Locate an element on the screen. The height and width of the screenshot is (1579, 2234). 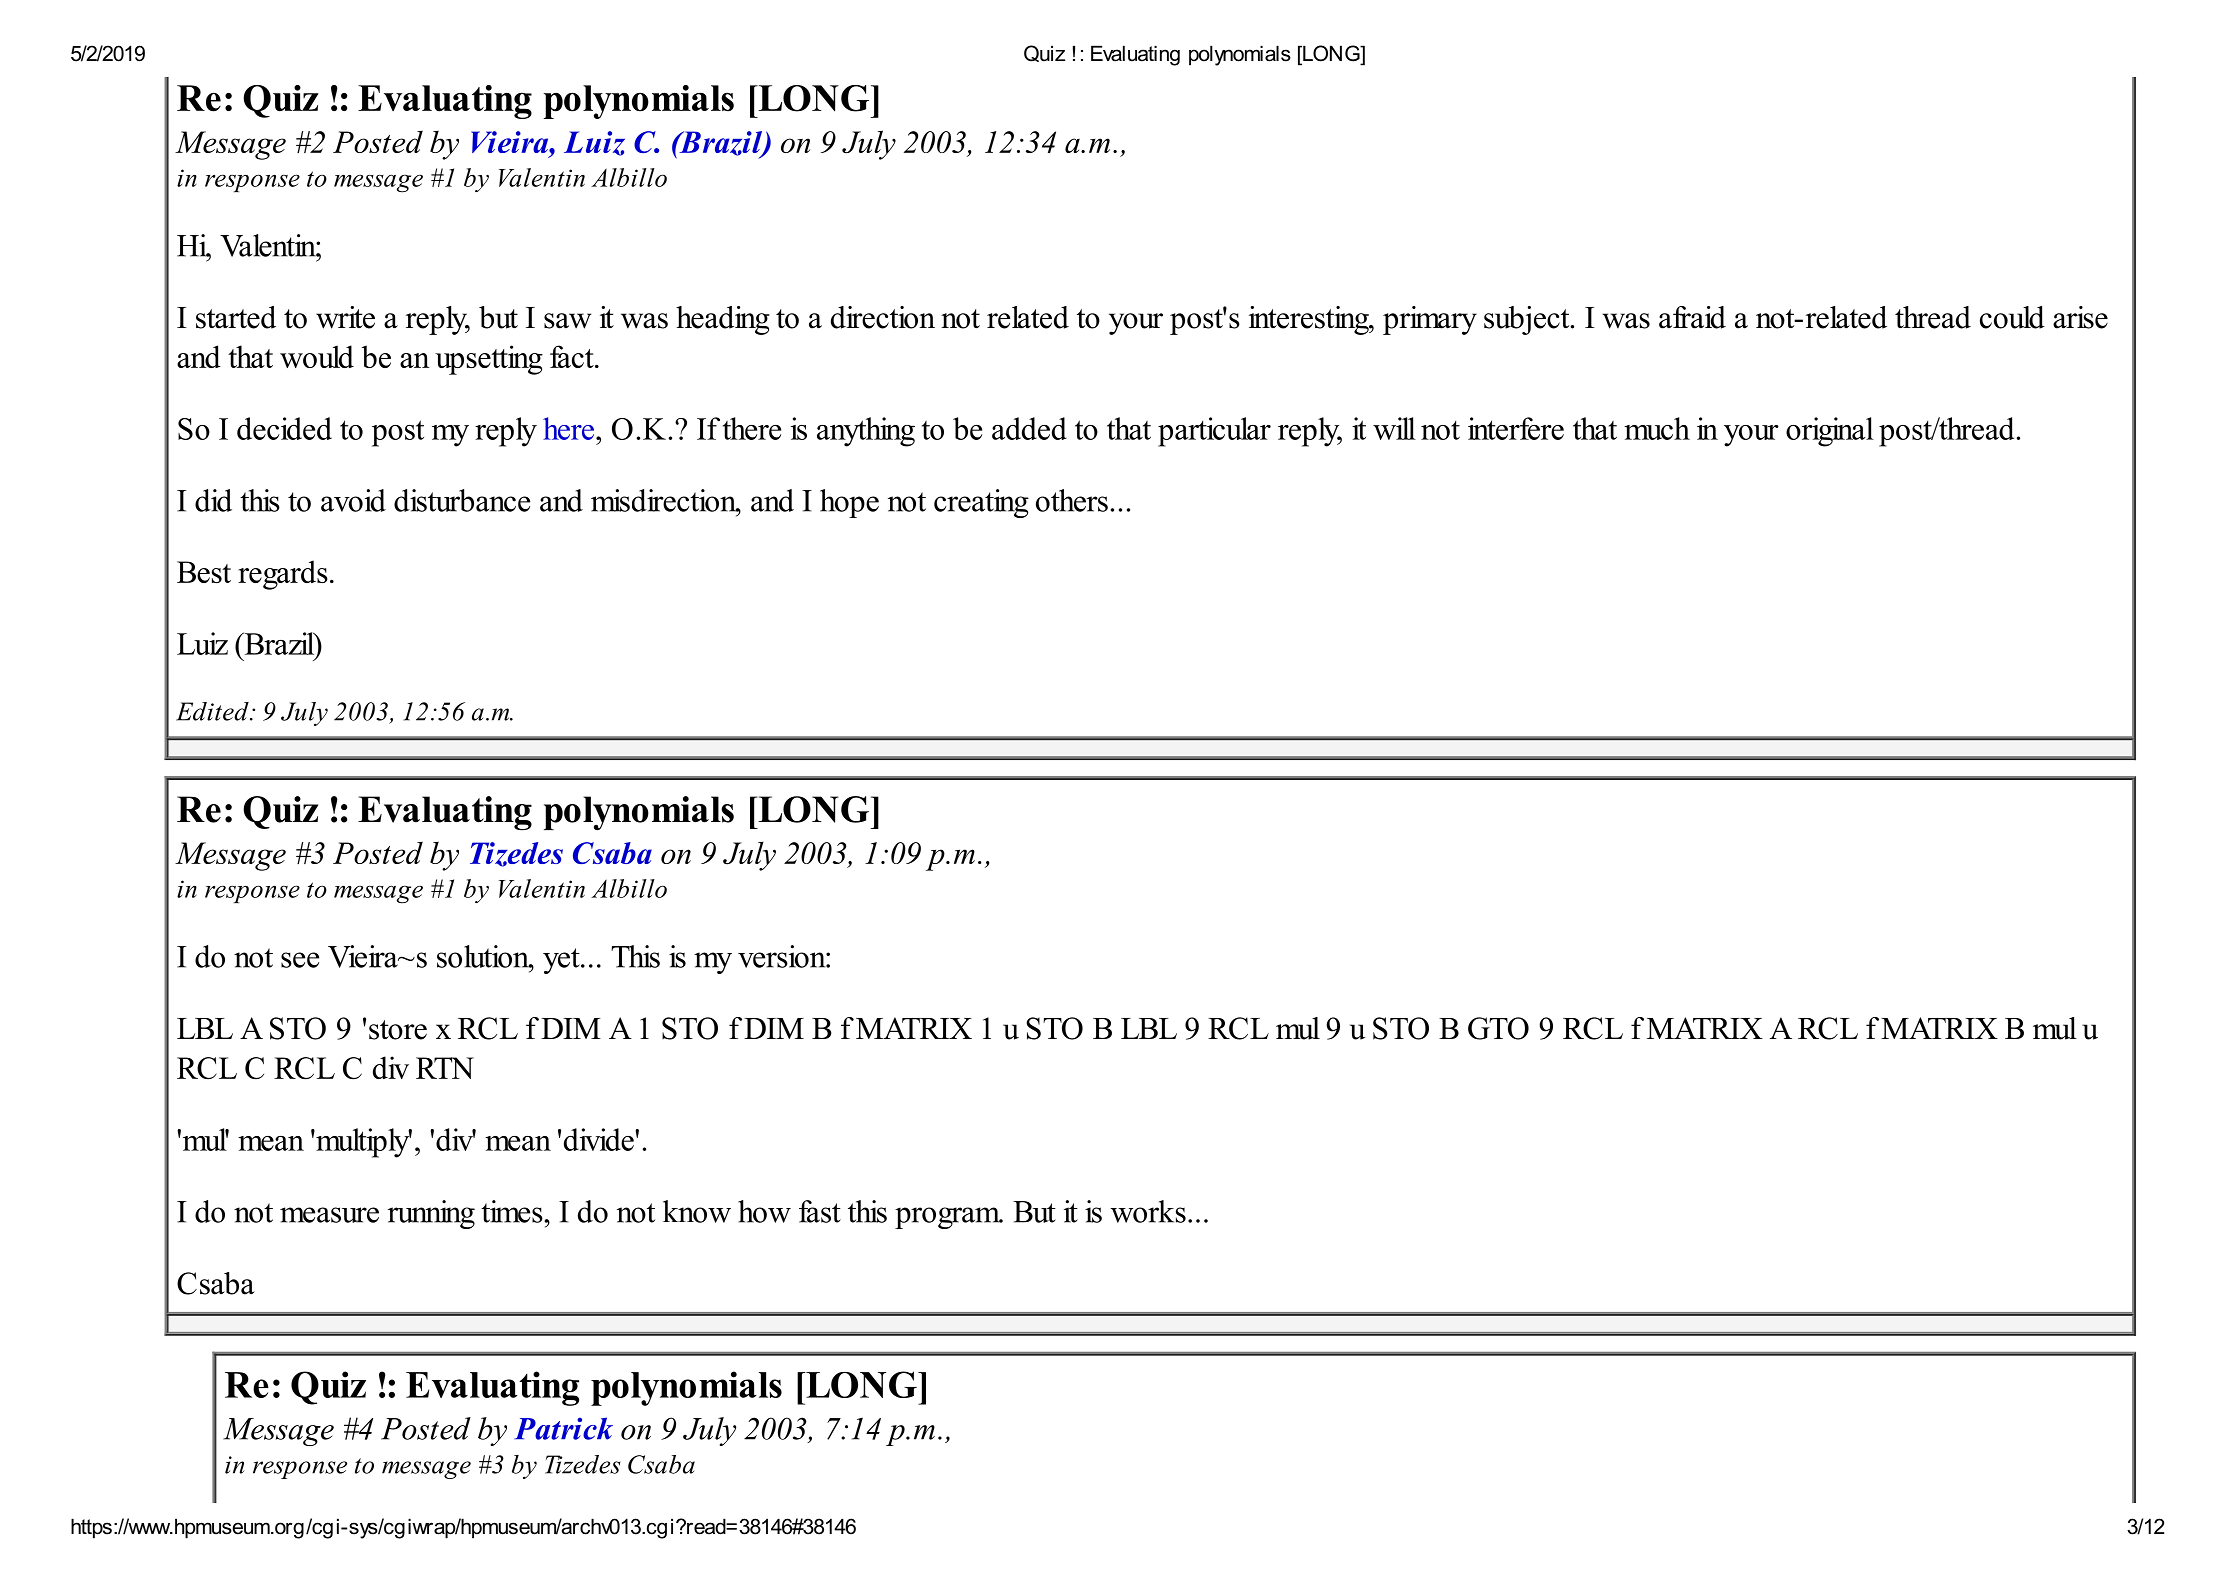
upsetting is located at coordinates (489, 360).
